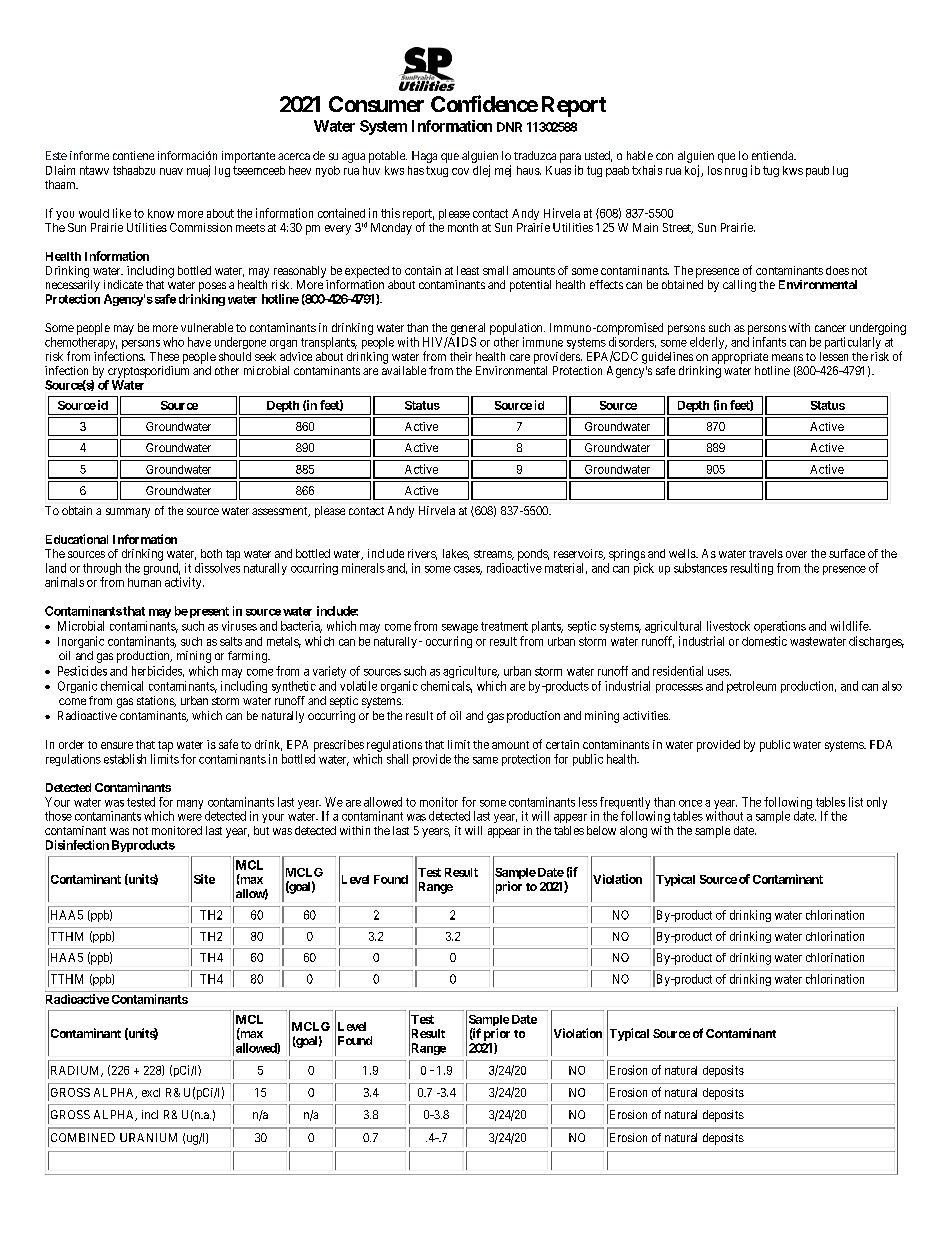 Image resolution: width=952 pixels, height=1233 pixels. Describe the element at coordinates (148, 1137) in the document. I see `URANIUM` at that location.
